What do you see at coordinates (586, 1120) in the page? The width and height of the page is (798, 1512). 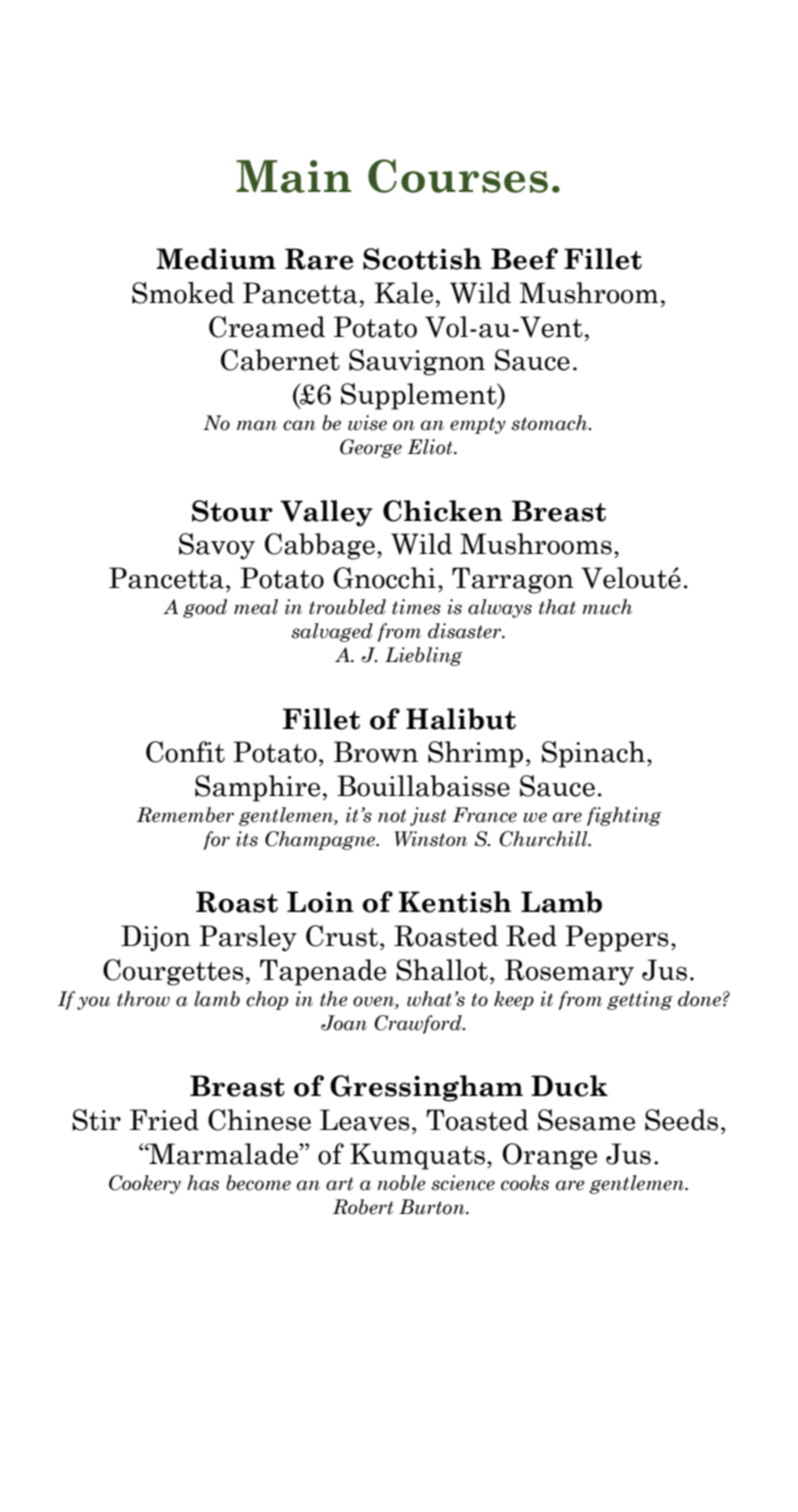 I see `Sesame` at bounding box center [586, 1120].
